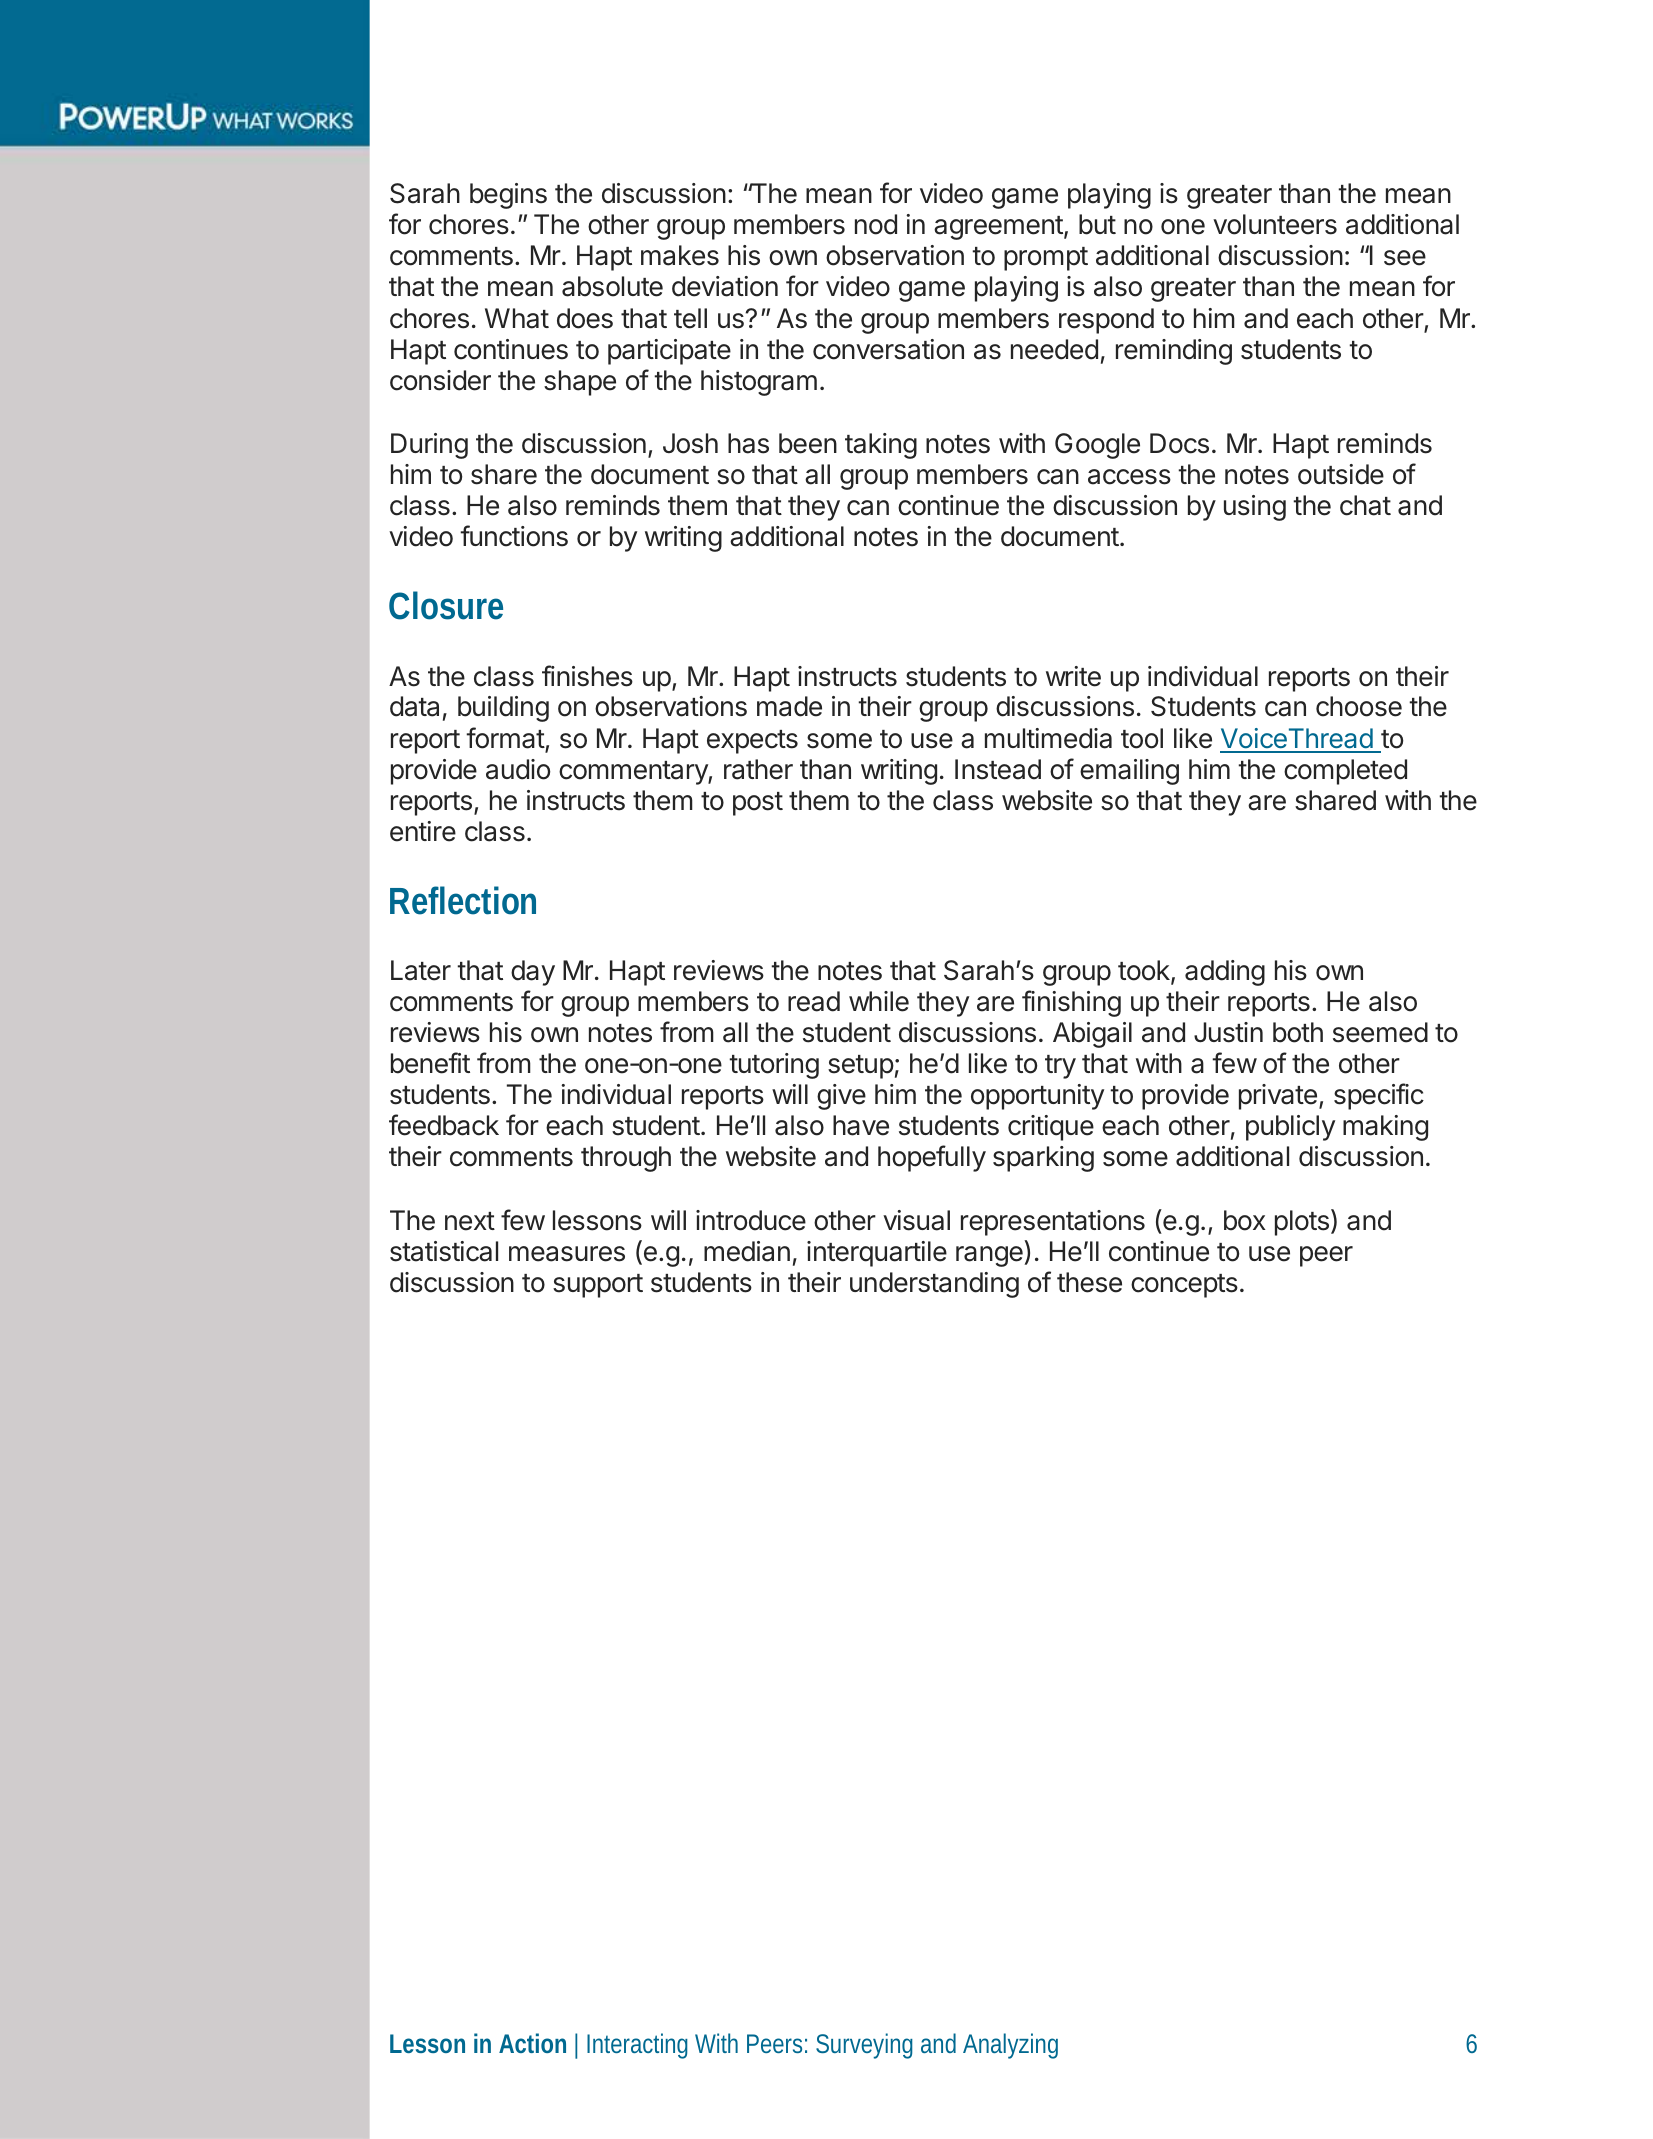 This document has height=2139, width=1653. Describe the element at coordinates (934, 1285) in the document. I see `understanding` at that location.
